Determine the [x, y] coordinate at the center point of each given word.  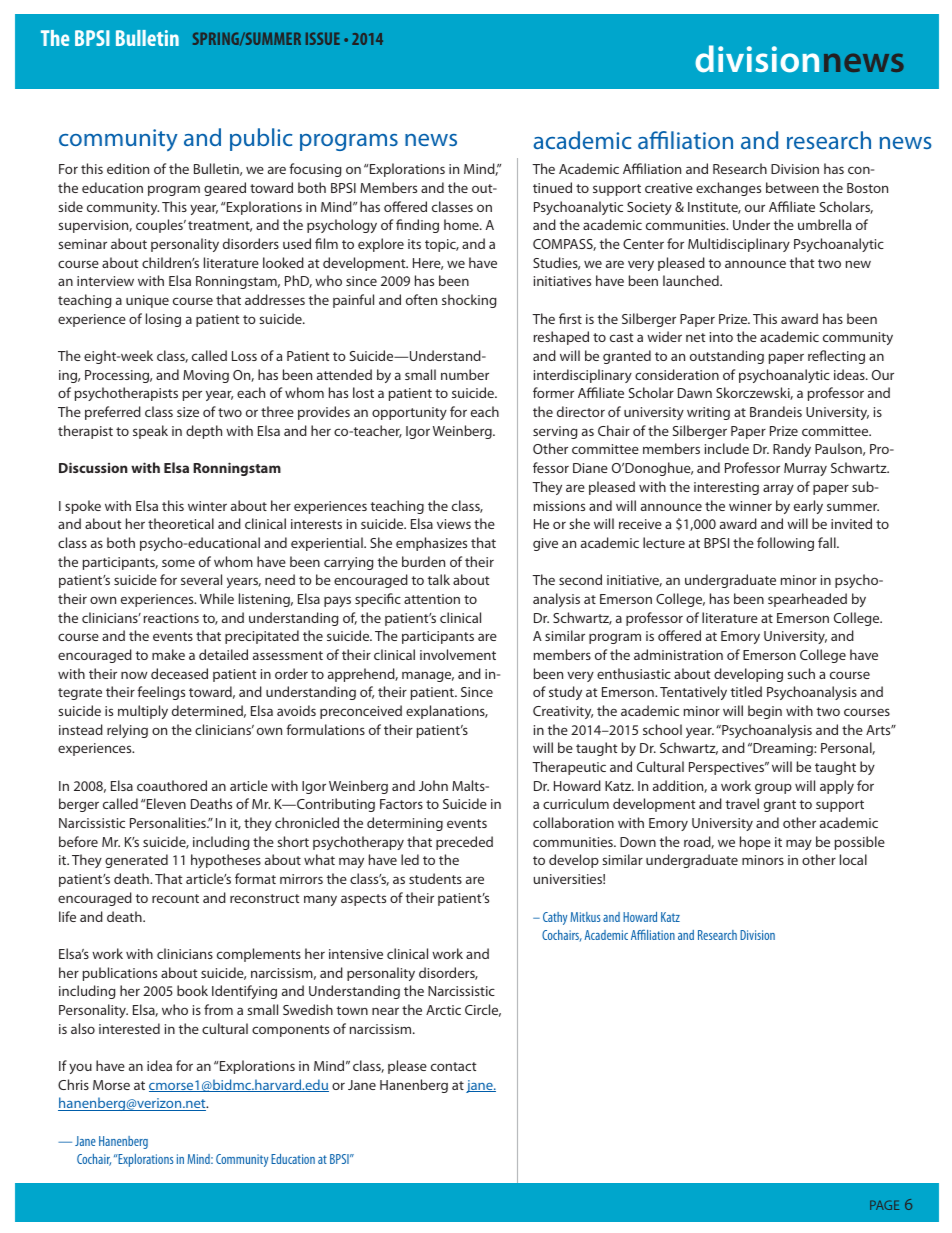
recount [175, 898]
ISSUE [323, 38]
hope [755, 843]
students [435, 878]
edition [128, 168]
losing [163, 320]
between [792, 187]
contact [454, 1066]
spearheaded [807, 600]
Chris [73, 1084]
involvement [458, 654]
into [721, 337]
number [465, 374]
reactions [171, 618]
